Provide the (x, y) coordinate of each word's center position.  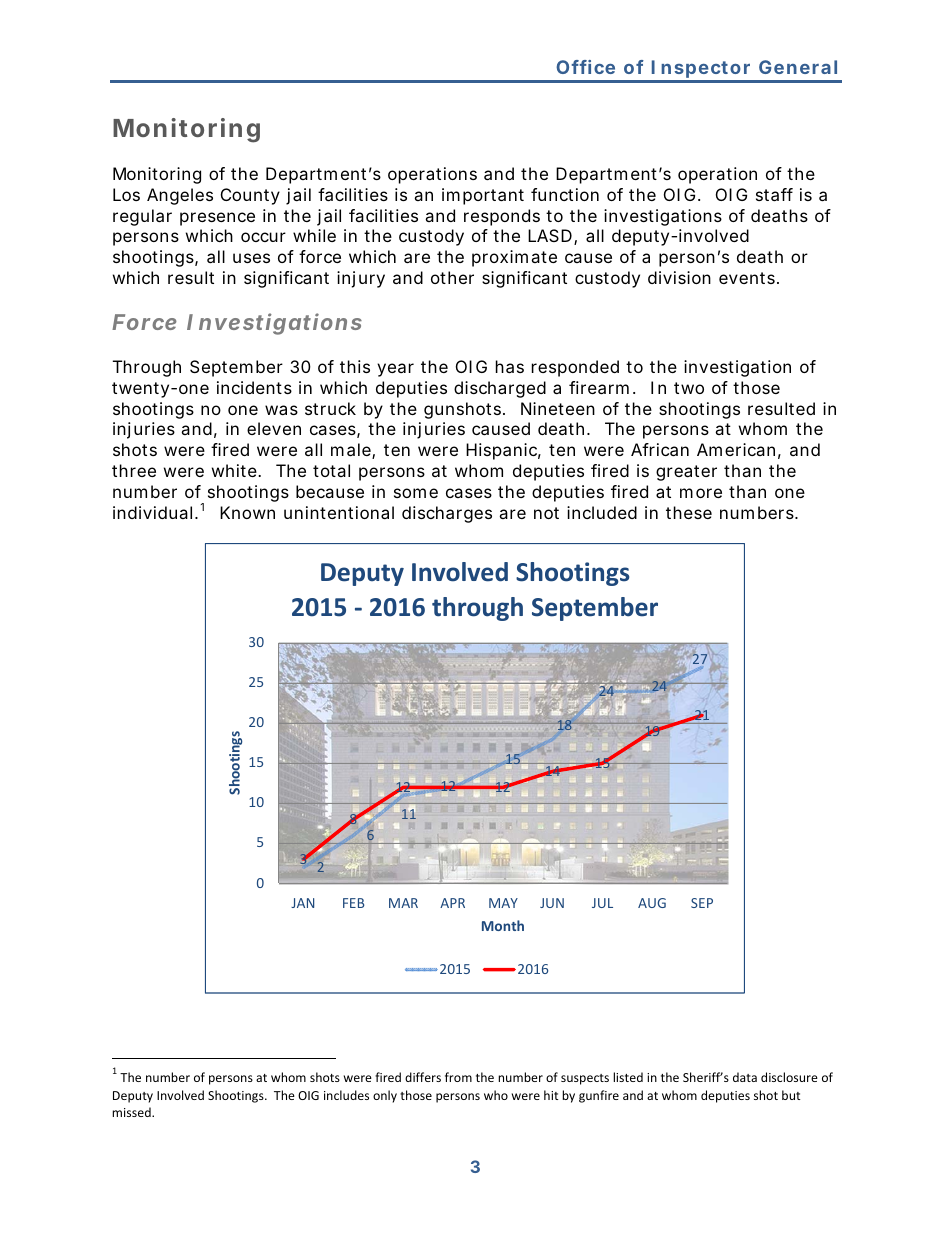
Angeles (180, 196)
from (458, 1077)
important (483, 196)
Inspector (701, 71)
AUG (652, 903)
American (736, 449)
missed (132, 1112)
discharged (500, 389)
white (235, 470)
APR (452, 903)
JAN (302, 903)
